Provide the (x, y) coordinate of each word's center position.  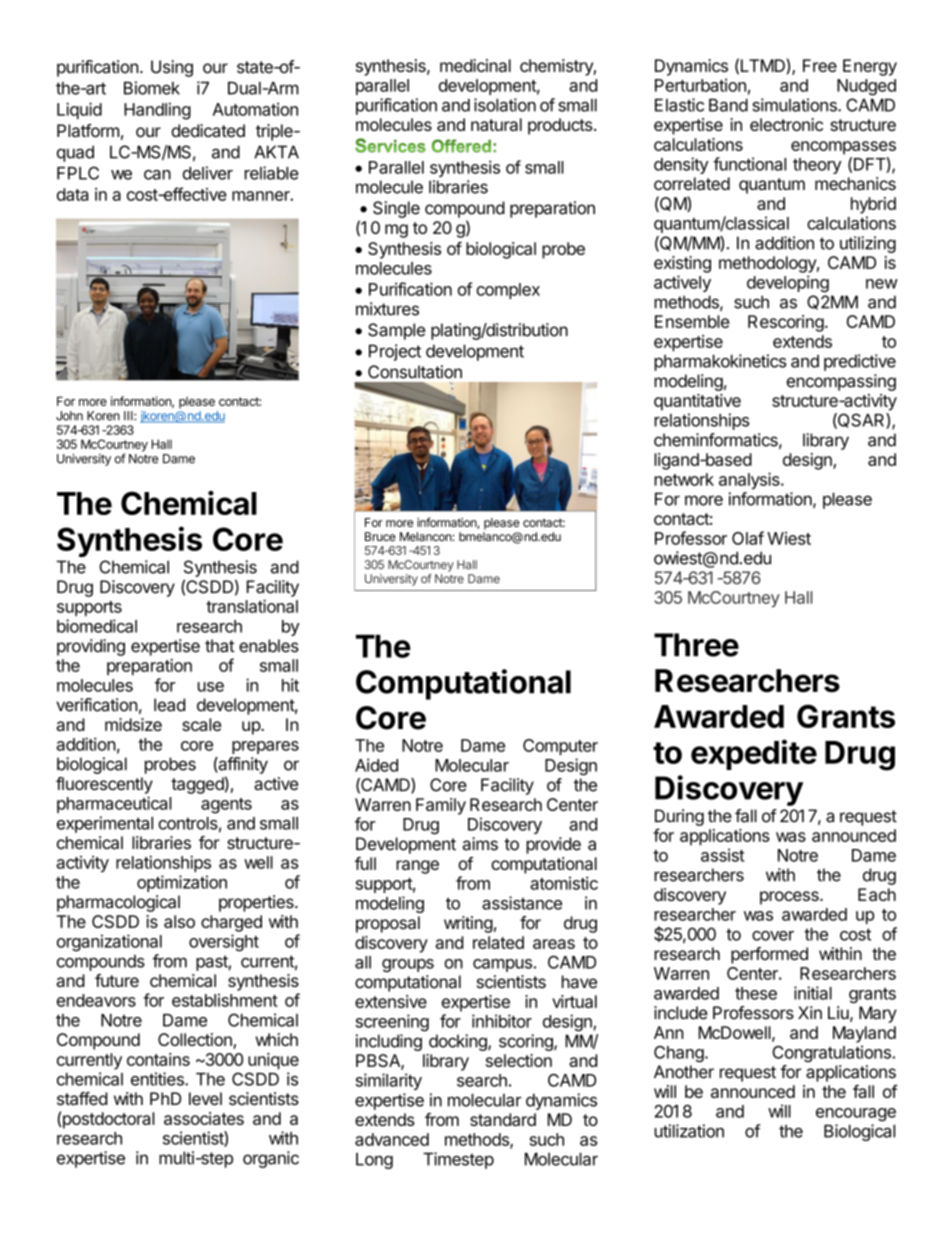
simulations (795, 105)
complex (508, 291)
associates (204, 1118)
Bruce (380, 536)
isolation (505, 105)
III (129, 416)
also (179, 921)
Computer (560, 747)
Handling (157, 111)
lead (170, 705)
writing (468, 924)
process (790, 898)
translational (252, 606)
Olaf (748, 538)
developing (788, 284)
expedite (754, 754)
